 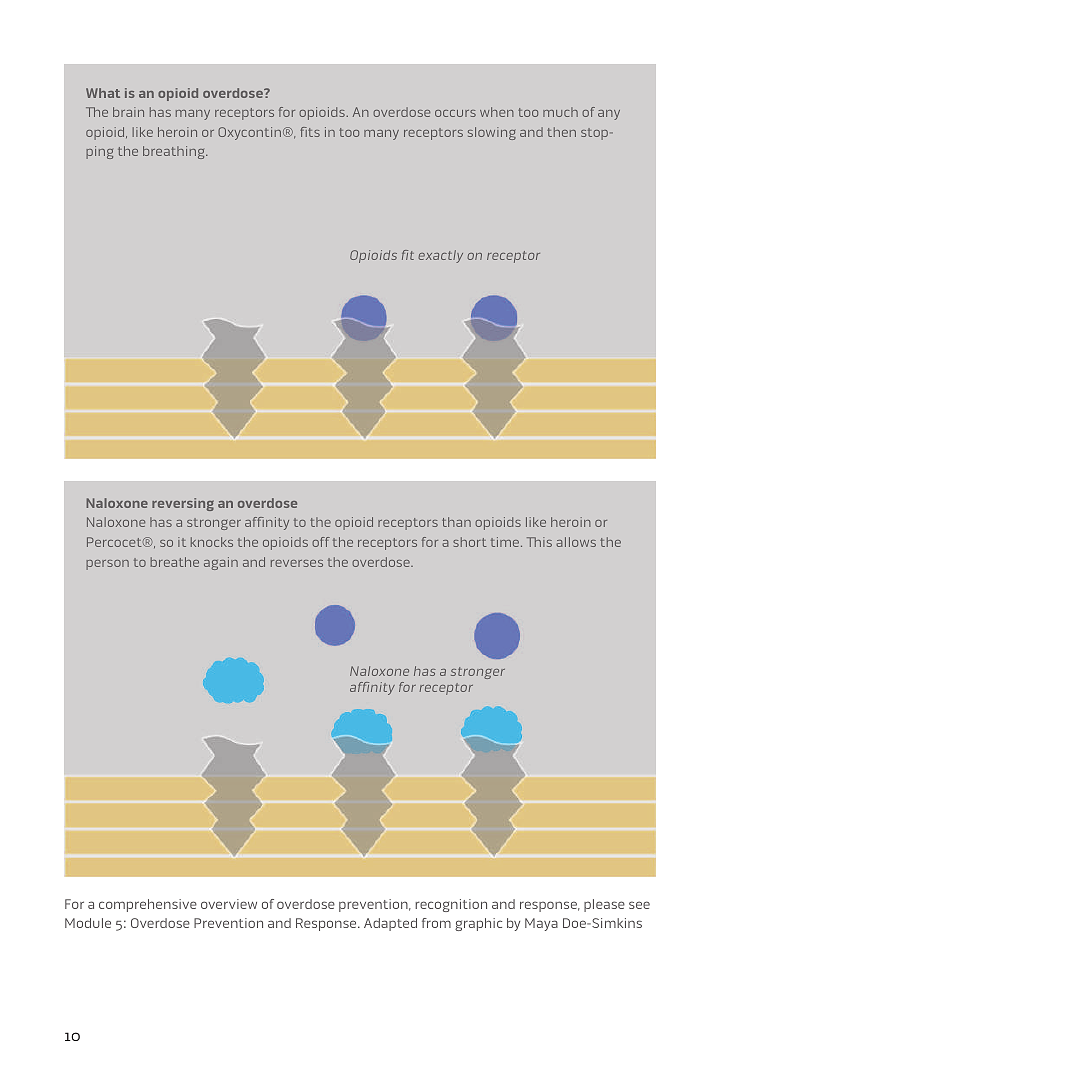 What do you see at coordinates (128, 112) in the screenshot?
I see `brain` at bounding box center [128, 112].
